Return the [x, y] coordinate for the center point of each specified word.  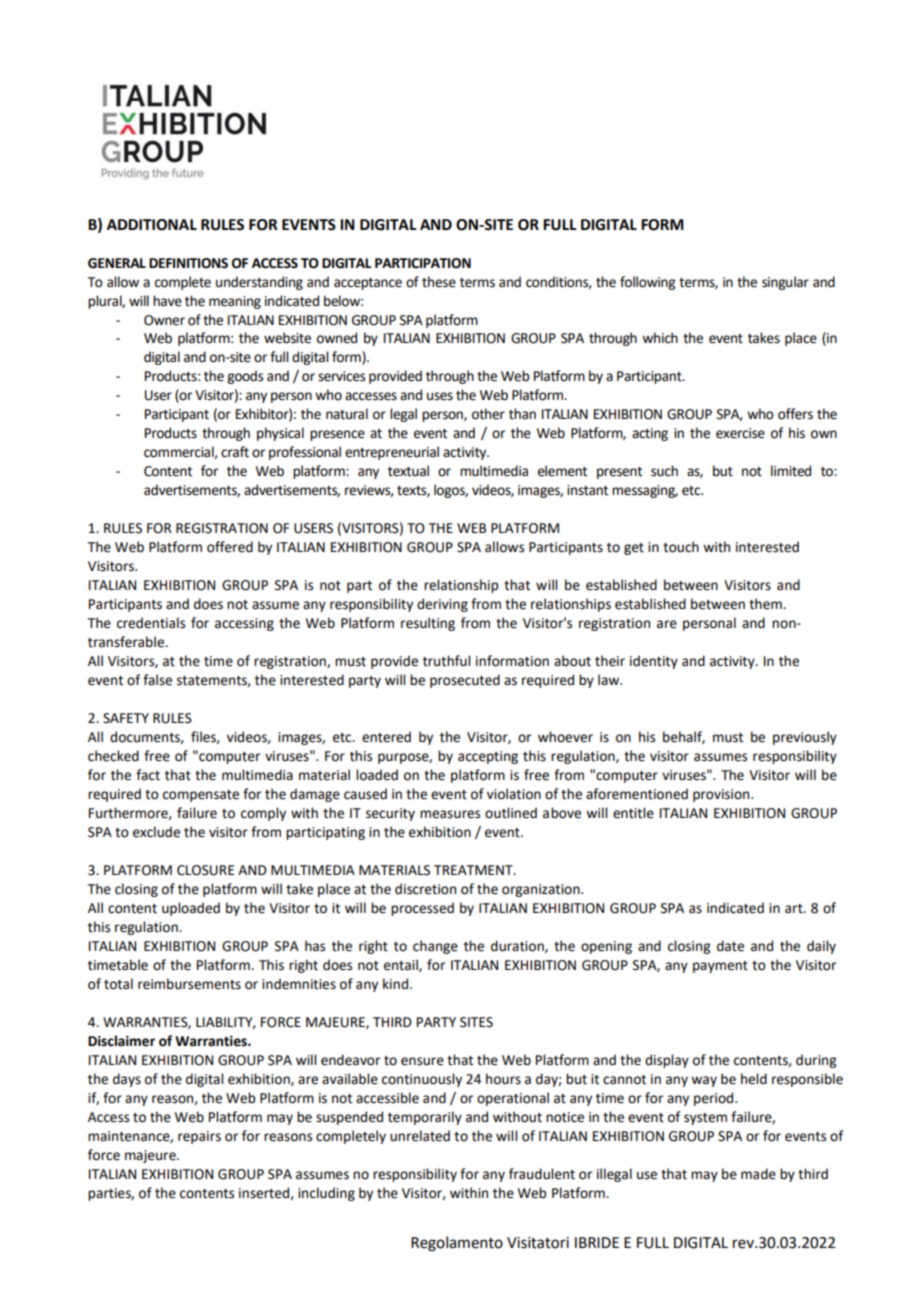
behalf [684, 737]
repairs [199, 1137]
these [439, 282]
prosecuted [465, 681]
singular [785, 283]
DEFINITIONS [188, 263]
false [157, 680]
